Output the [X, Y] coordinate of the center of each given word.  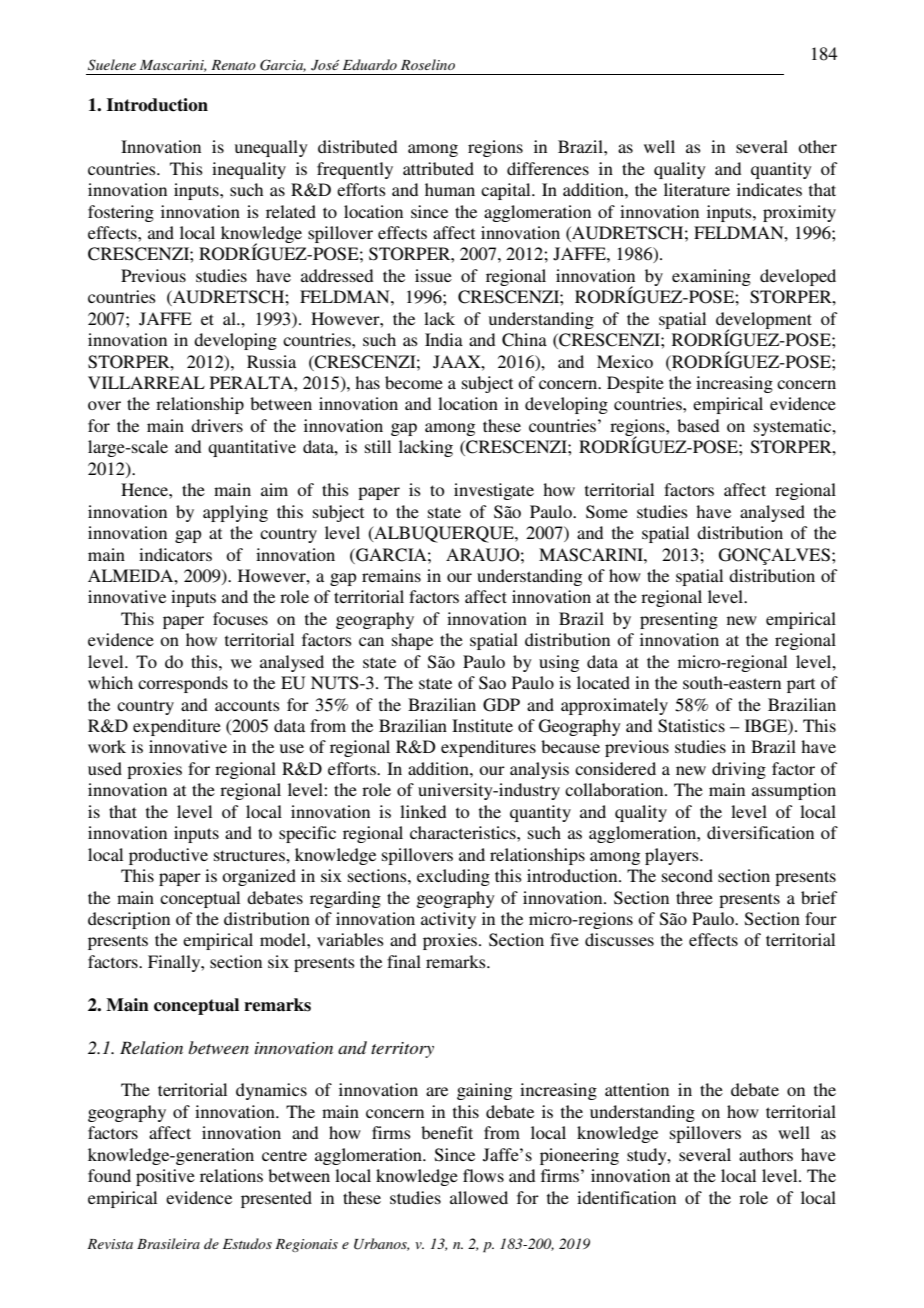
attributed [438, 168]
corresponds [183, 684]
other [817, 146]
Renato [233, 65]
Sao [492, 683]
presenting [679, 620]
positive [165, 1177]
